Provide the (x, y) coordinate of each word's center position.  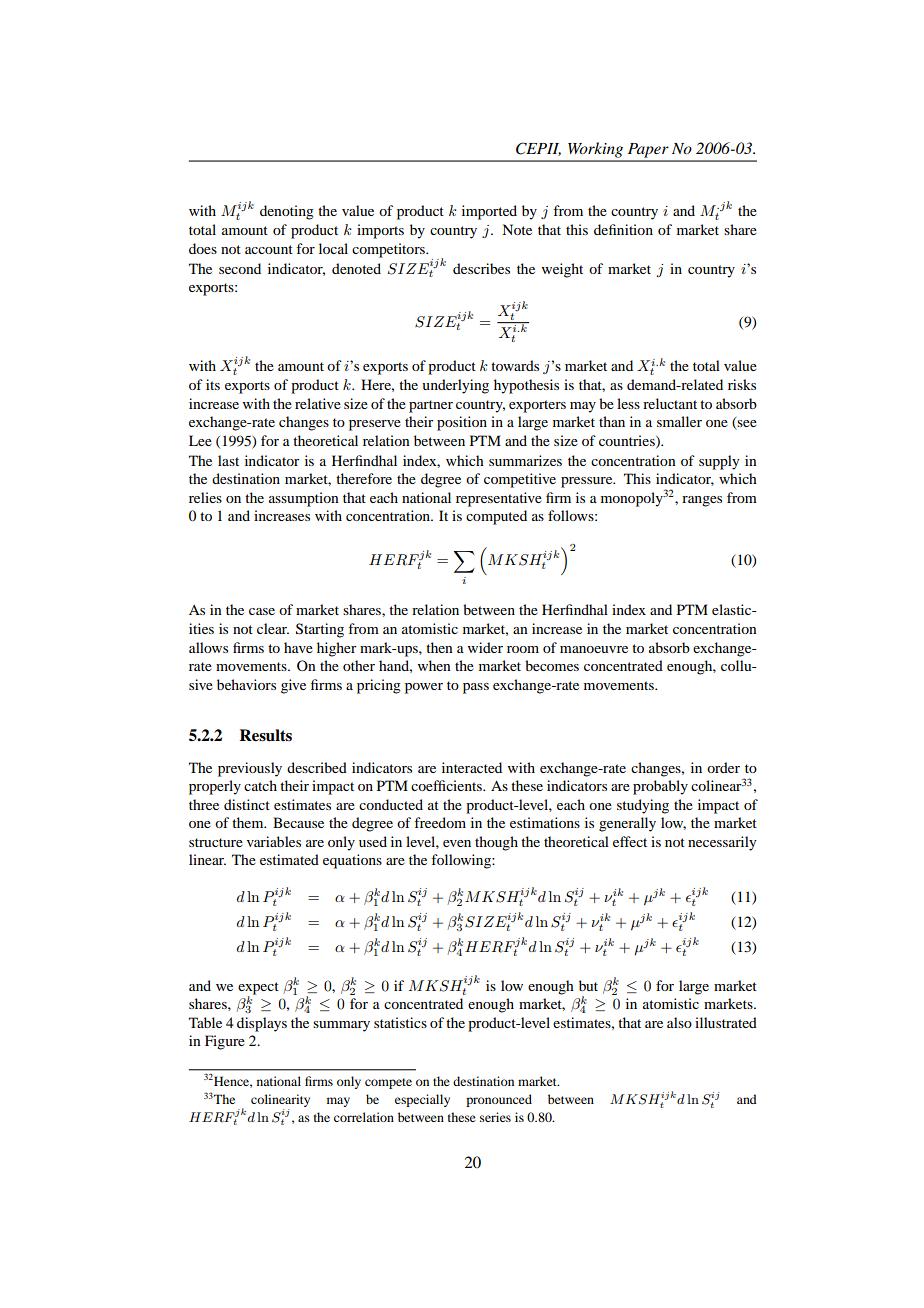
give (293, 686)
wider (485, 647)
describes (481, 268)
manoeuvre (594, 649)
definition (623, 229)
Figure (225, 1042)
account (269, 249)
